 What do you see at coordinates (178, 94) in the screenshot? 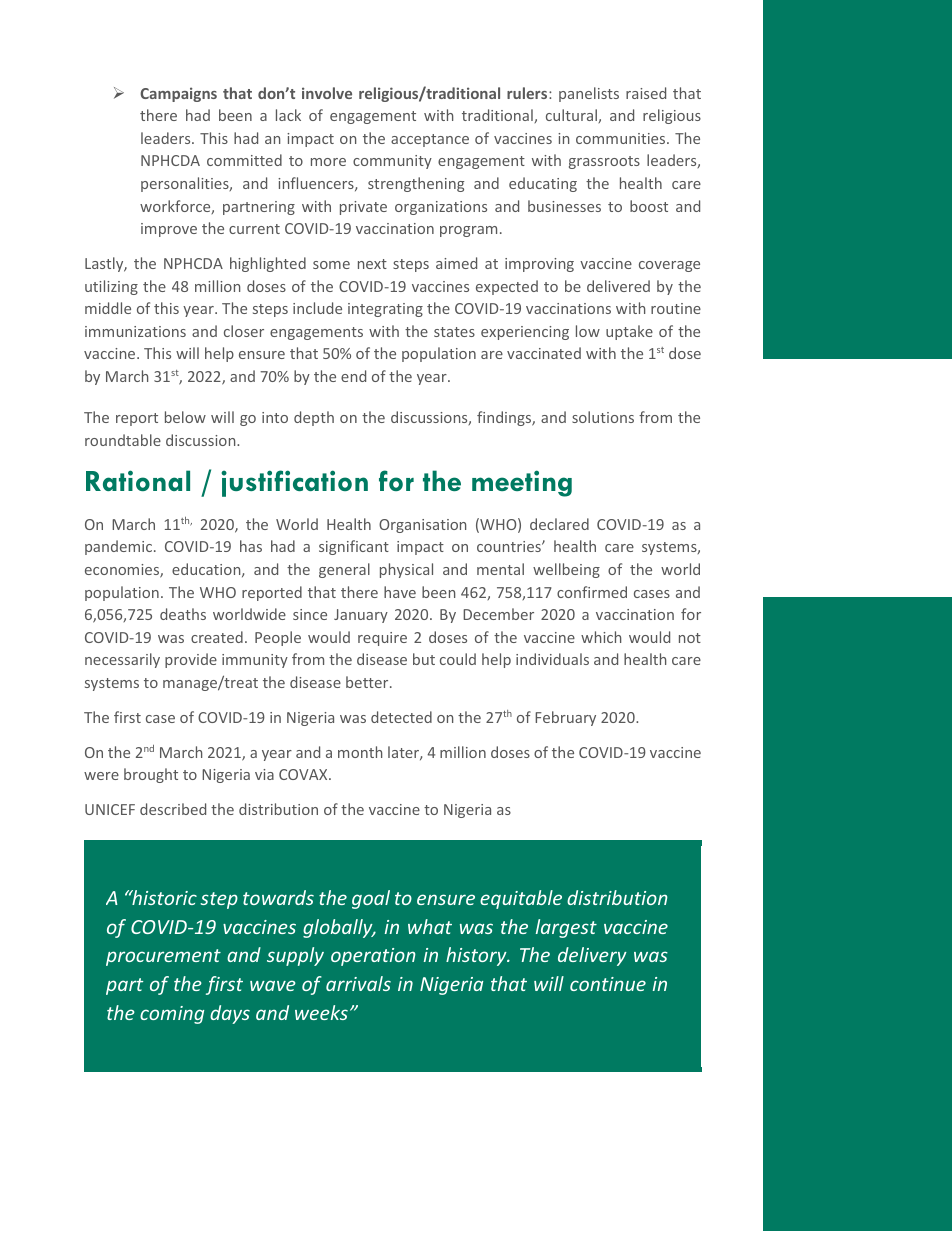
I see `Campaigns` at bounding box center [178, 94].
